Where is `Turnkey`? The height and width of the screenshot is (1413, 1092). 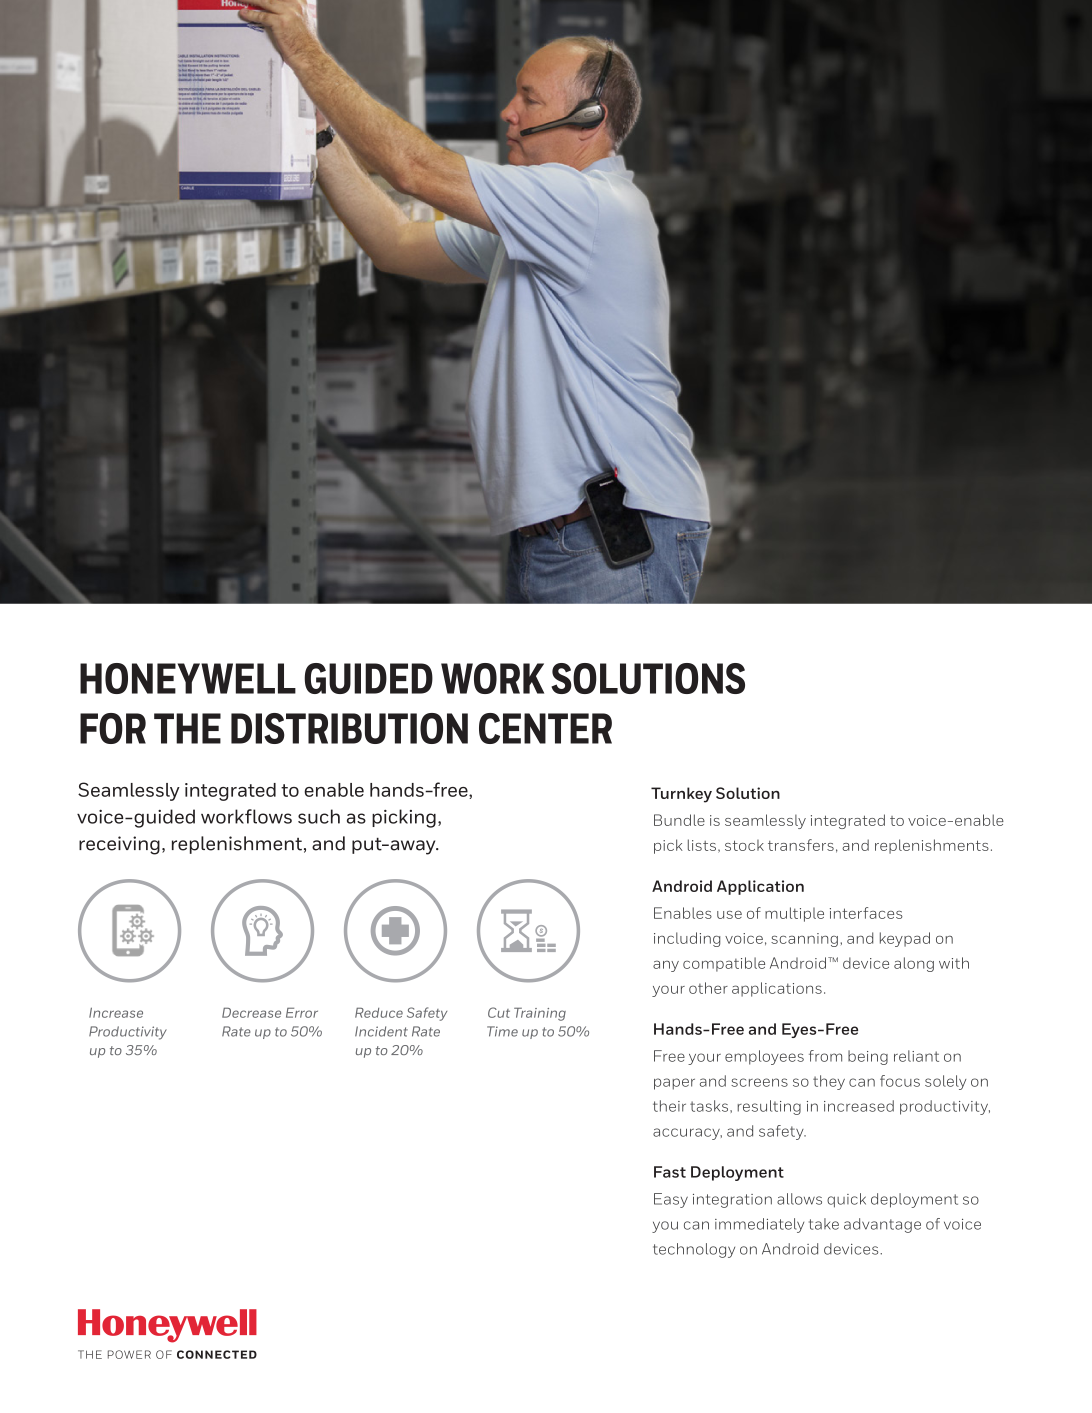
Turnkey is located at coordinates (681, 795).
